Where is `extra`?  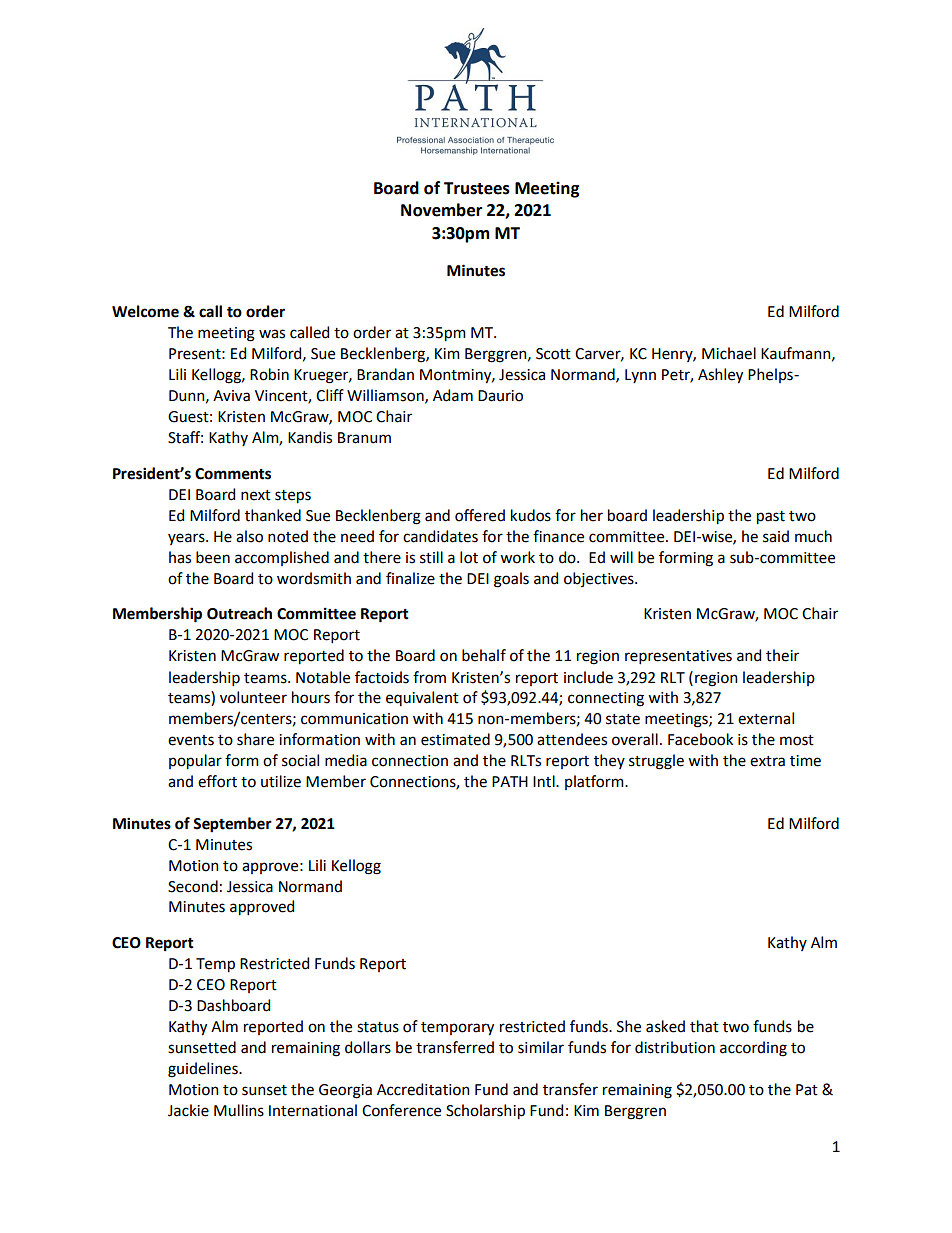 extra is located at coordinates (767, 761).
